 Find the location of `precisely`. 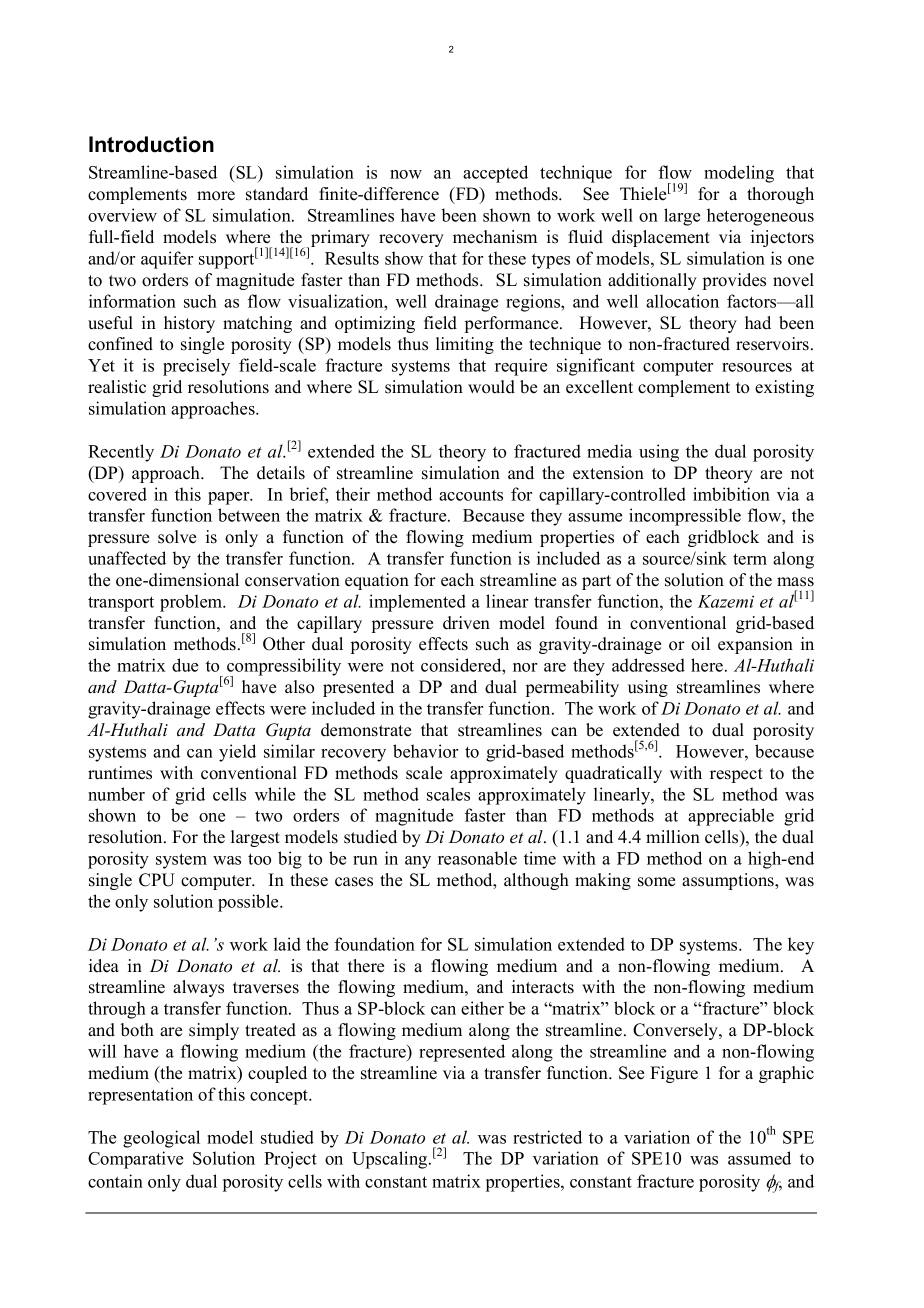

precisely is located at coordinates (196, 367).
